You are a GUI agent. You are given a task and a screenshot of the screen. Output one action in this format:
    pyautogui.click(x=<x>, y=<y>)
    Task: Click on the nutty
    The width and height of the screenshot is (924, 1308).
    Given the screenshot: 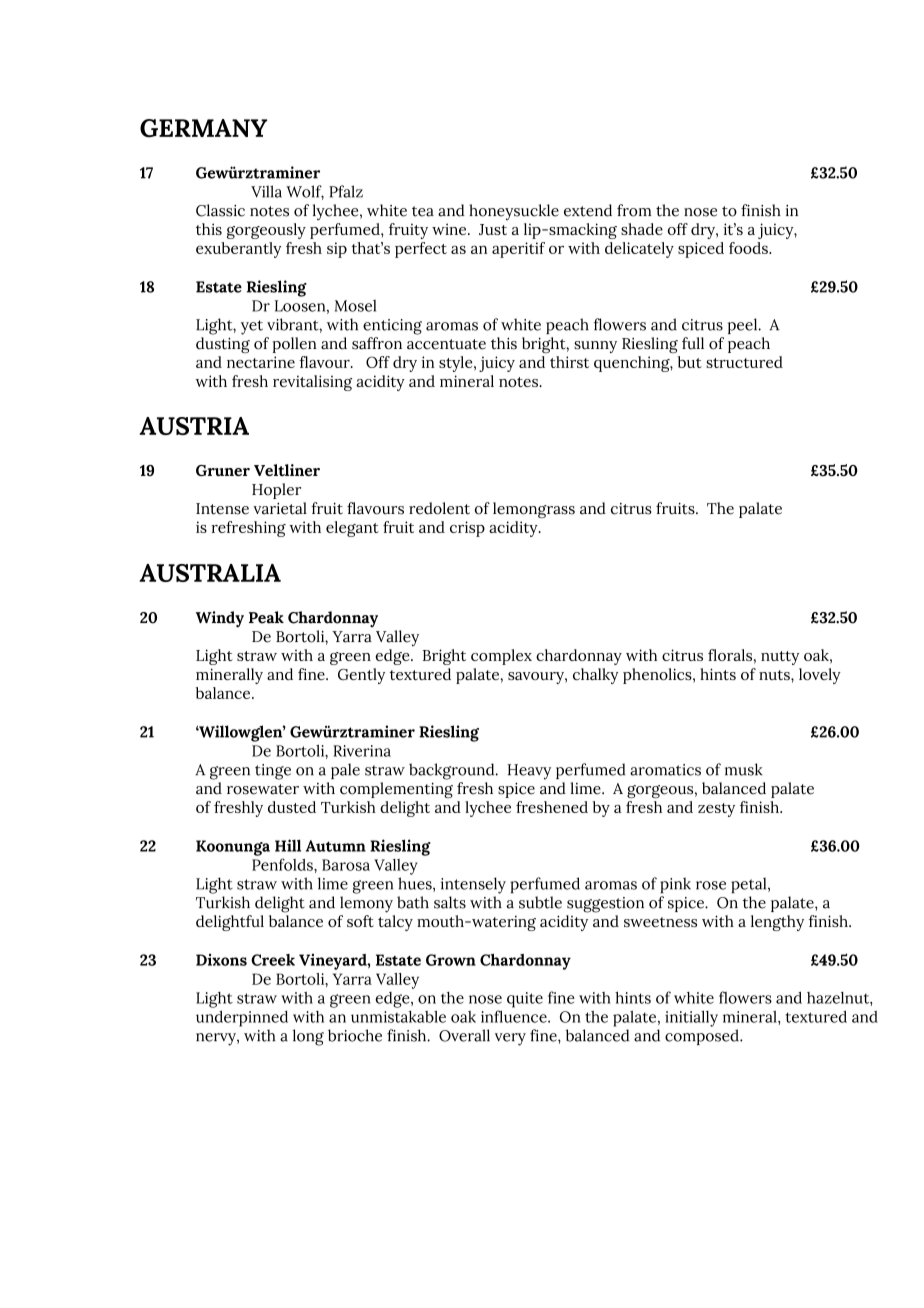 What is the action you would take?
    pyautogui.click(x=780, y=658)
